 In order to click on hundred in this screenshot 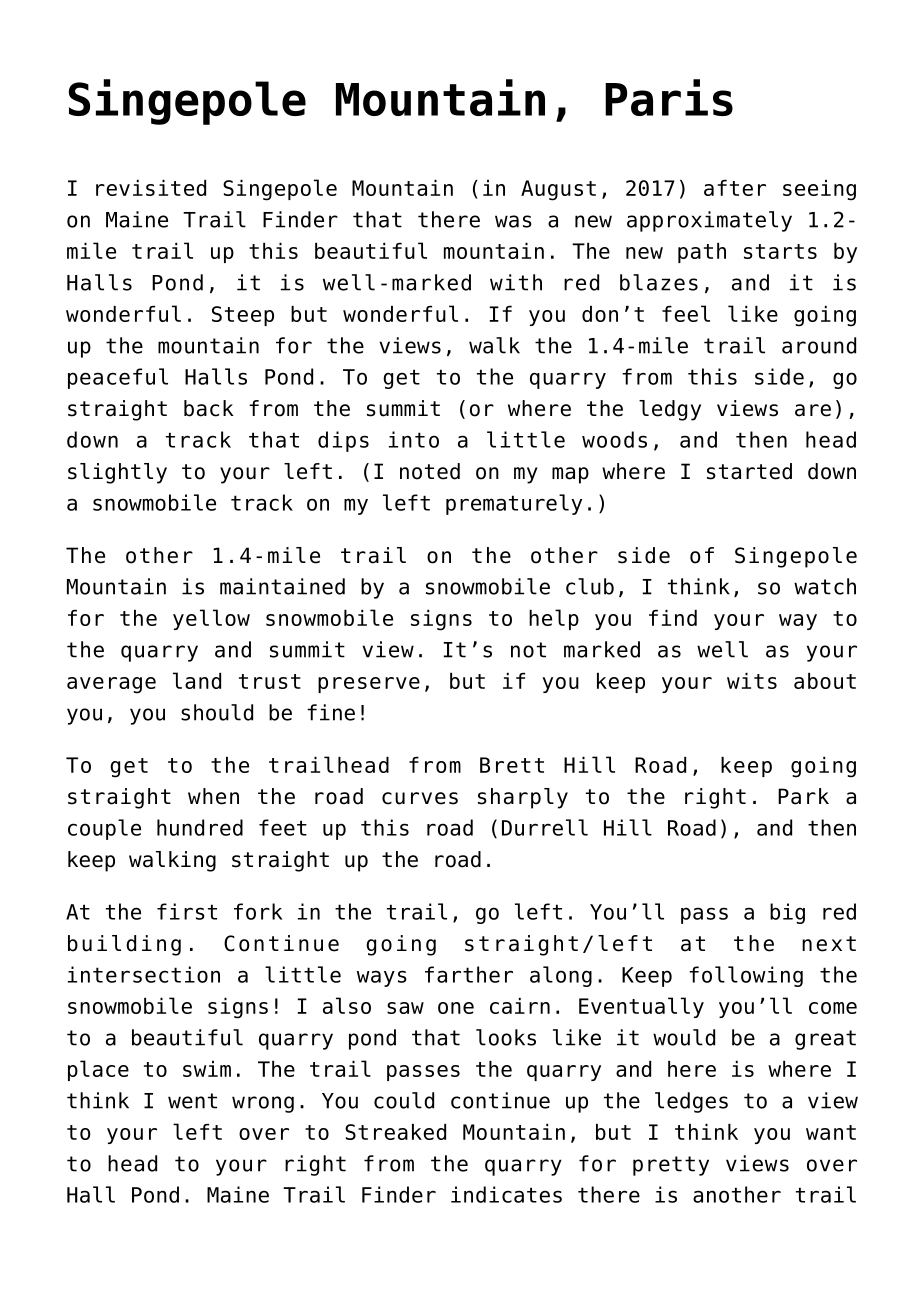, I will do `click(200, 827)`.
